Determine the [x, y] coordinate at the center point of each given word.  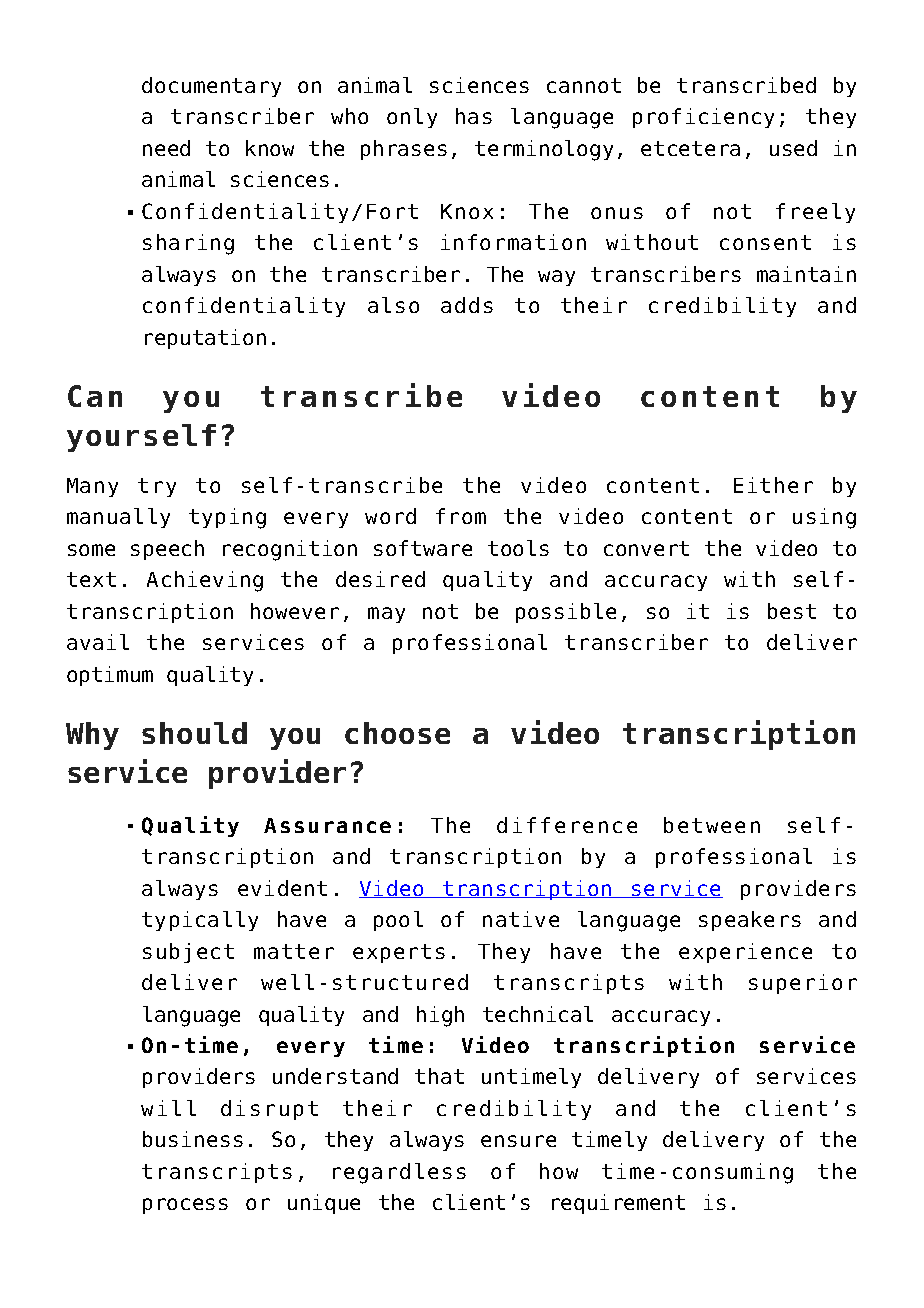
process [185, 1206]
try [157, 487]
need [166, 148]
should [194, 733]
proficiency [703, 118]
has [474, 116]
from [461, 516]
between [712, 825]
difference [567, 825]
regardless [399, 1173]
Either [773, 485]
